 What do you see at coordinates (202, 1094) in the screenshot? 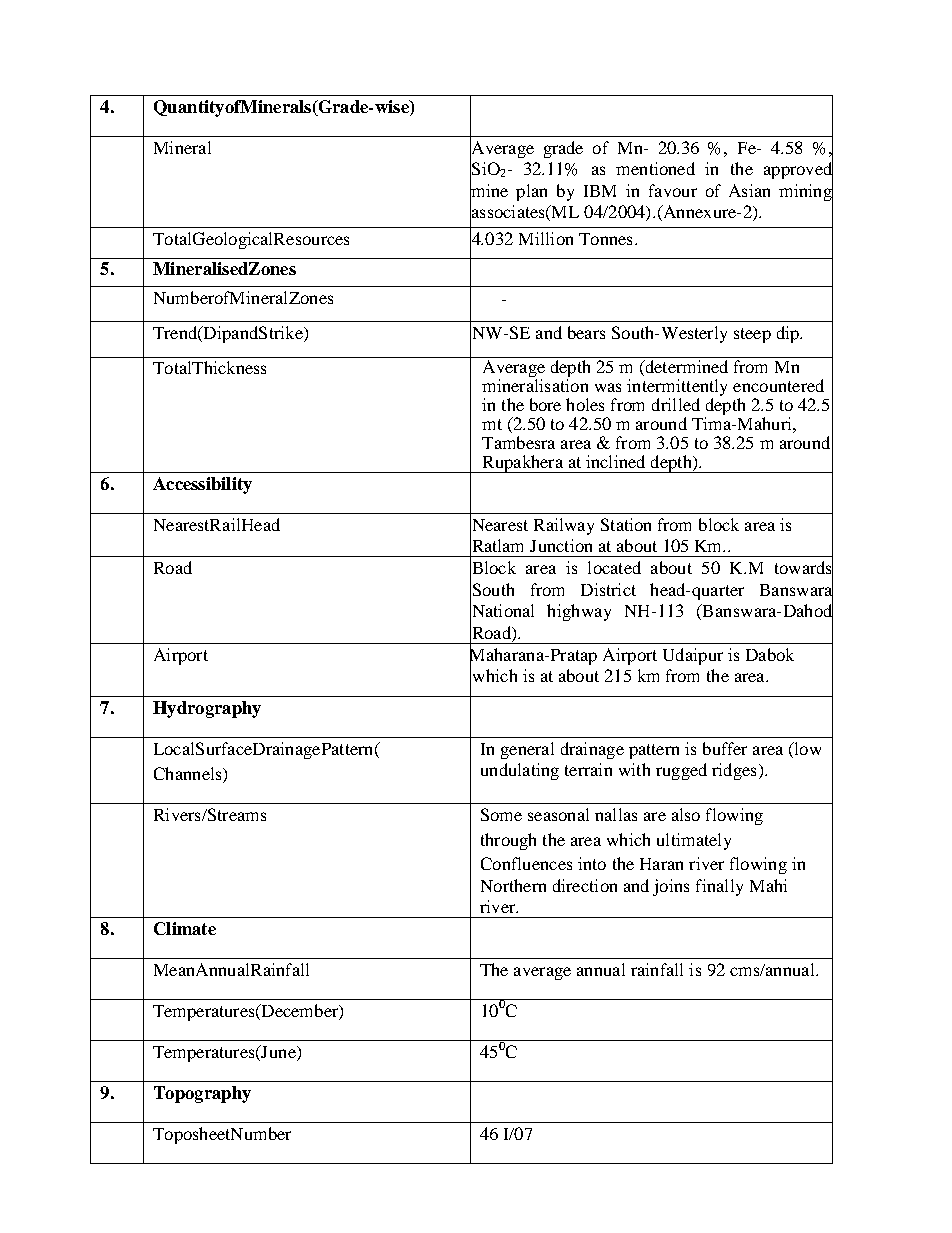
I see `Topography` at bounding box center [202, 1094].
